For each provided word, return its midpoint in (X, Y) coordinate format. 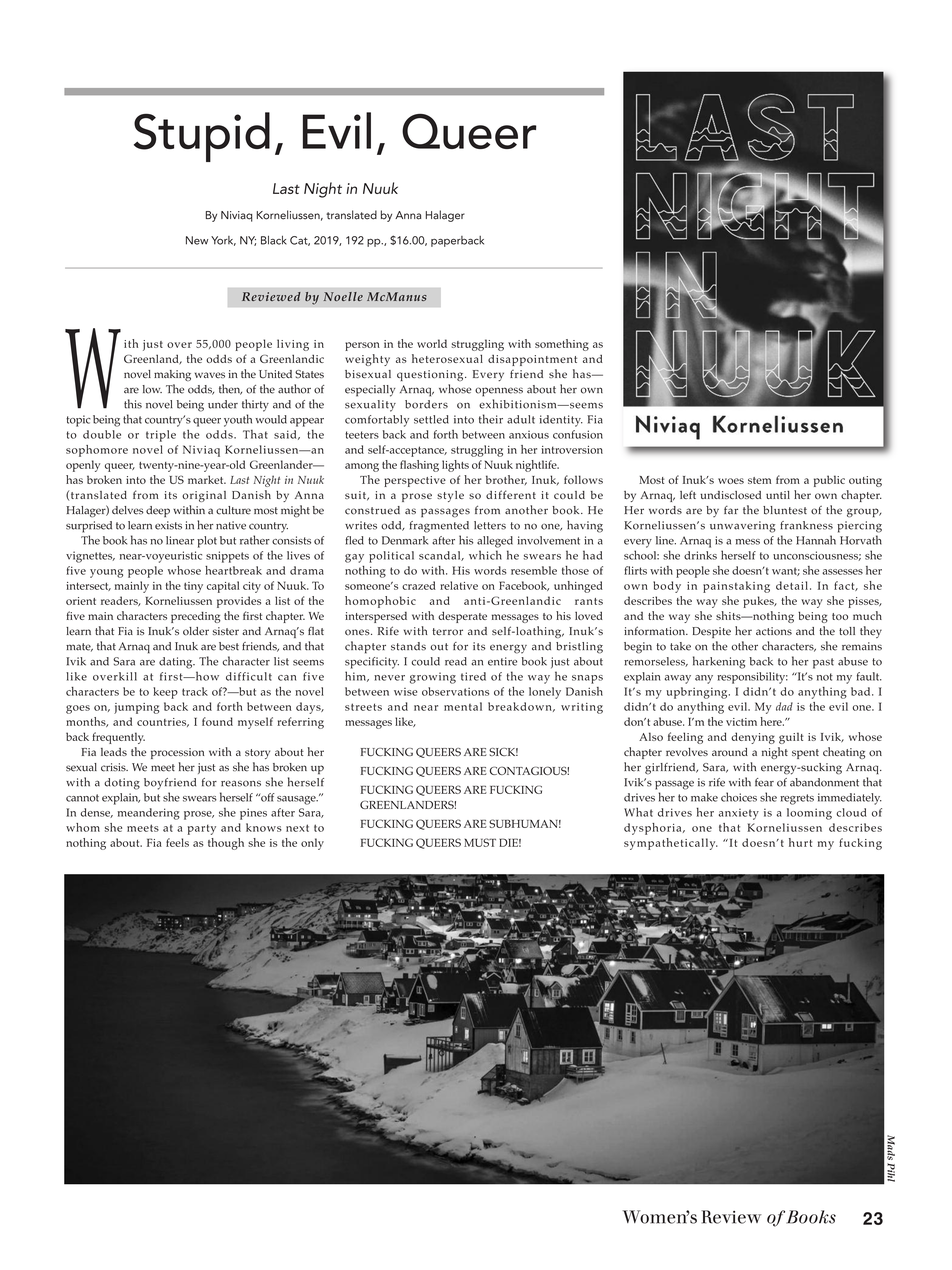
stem (759, 480)
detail (792, 585)
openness (499, 392)
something (562, 345)
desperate (462, 617)
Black (274, 240)
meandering (149, 814)
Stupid (202, 137)
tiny (193, 587)
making (172, 375)
